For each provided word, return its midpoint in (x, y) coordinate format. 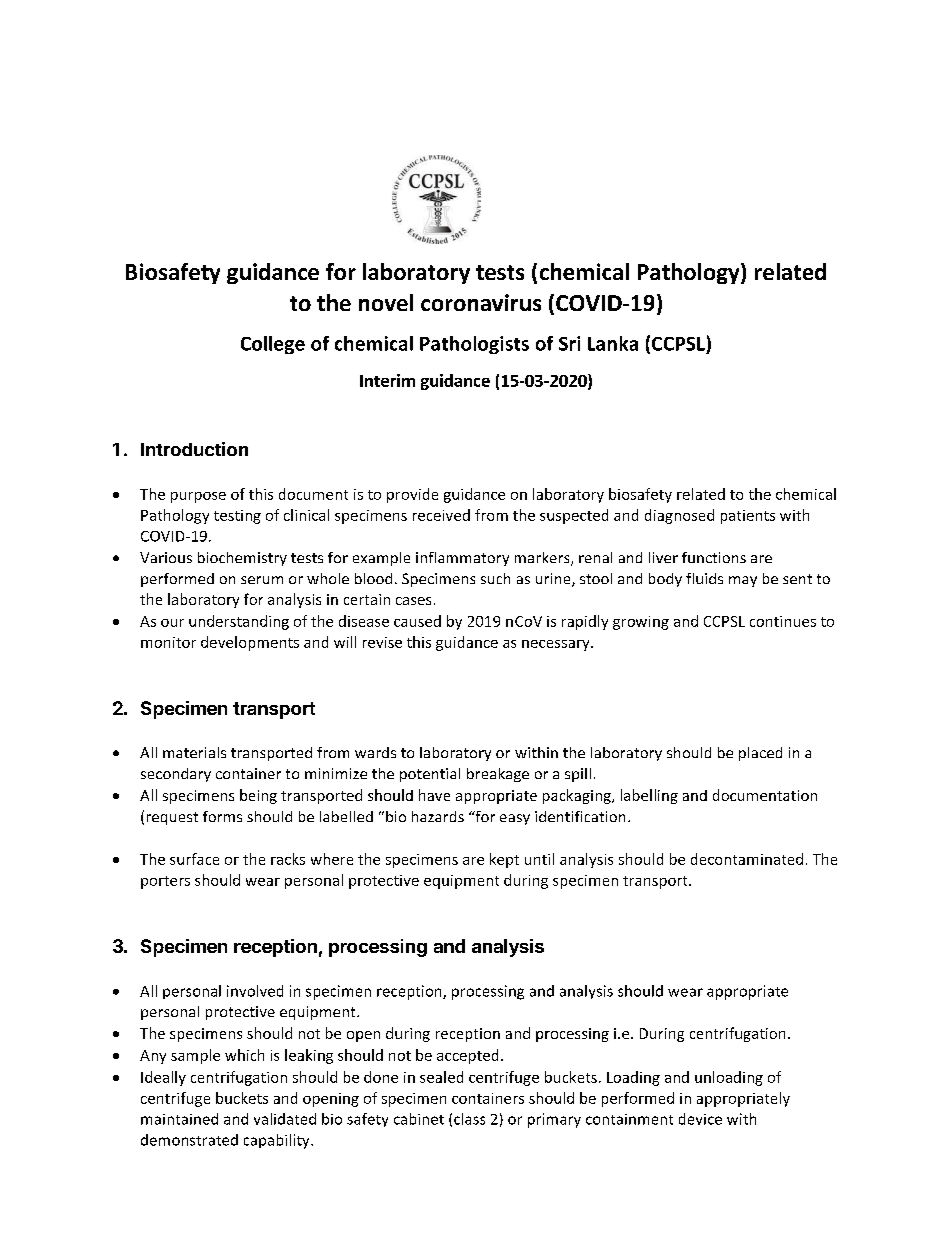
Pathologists (474, 345)
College (273, 345)
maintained (179, 1119)
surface (194, 859)
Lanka (613, 343)
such (495, 578)
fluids (704, 578)
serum (262, 580)
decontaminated (747, 859)
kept (504, 860)
